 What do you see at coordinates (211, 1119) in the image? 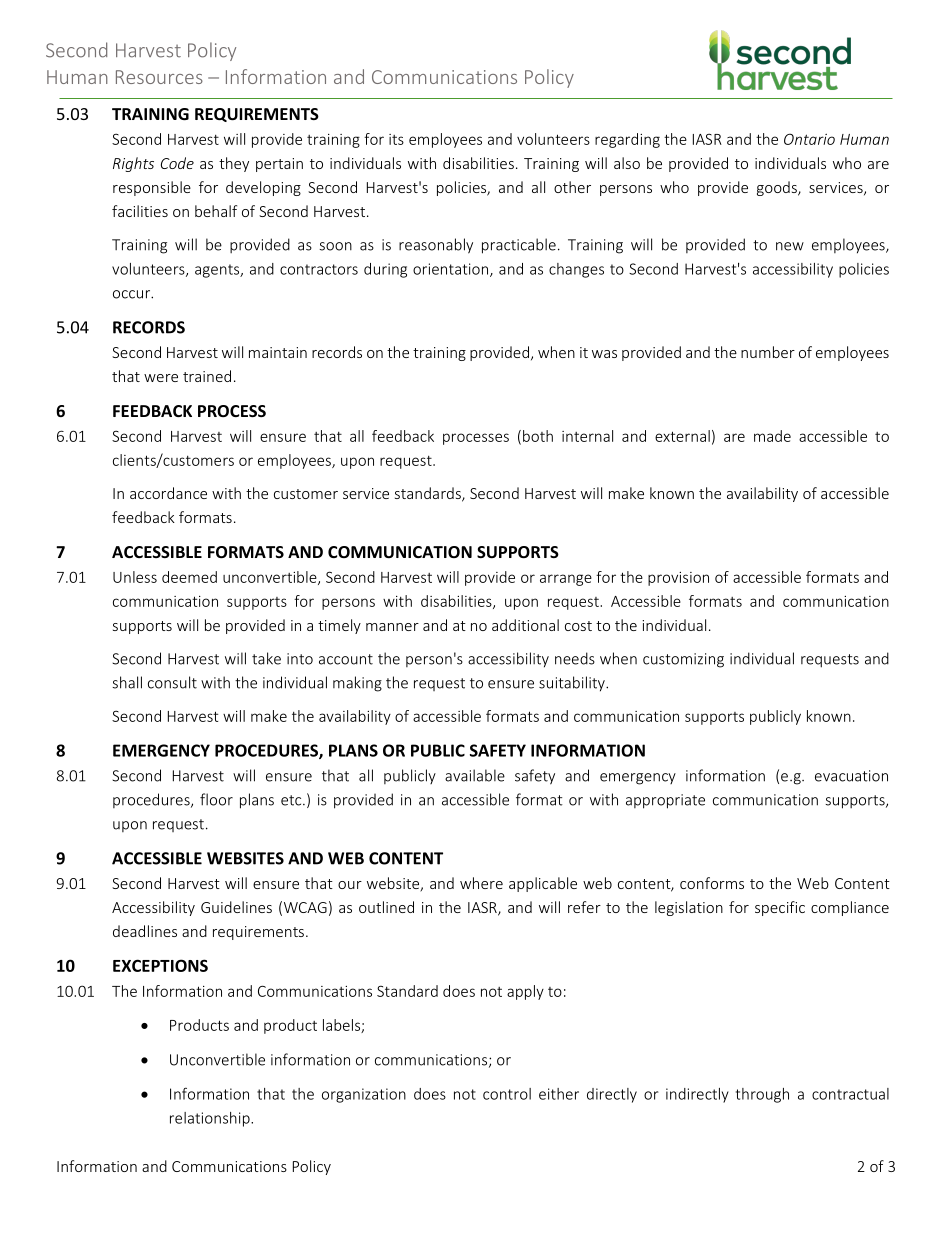
I see `relationship` at bounding box center [211, 1119].
